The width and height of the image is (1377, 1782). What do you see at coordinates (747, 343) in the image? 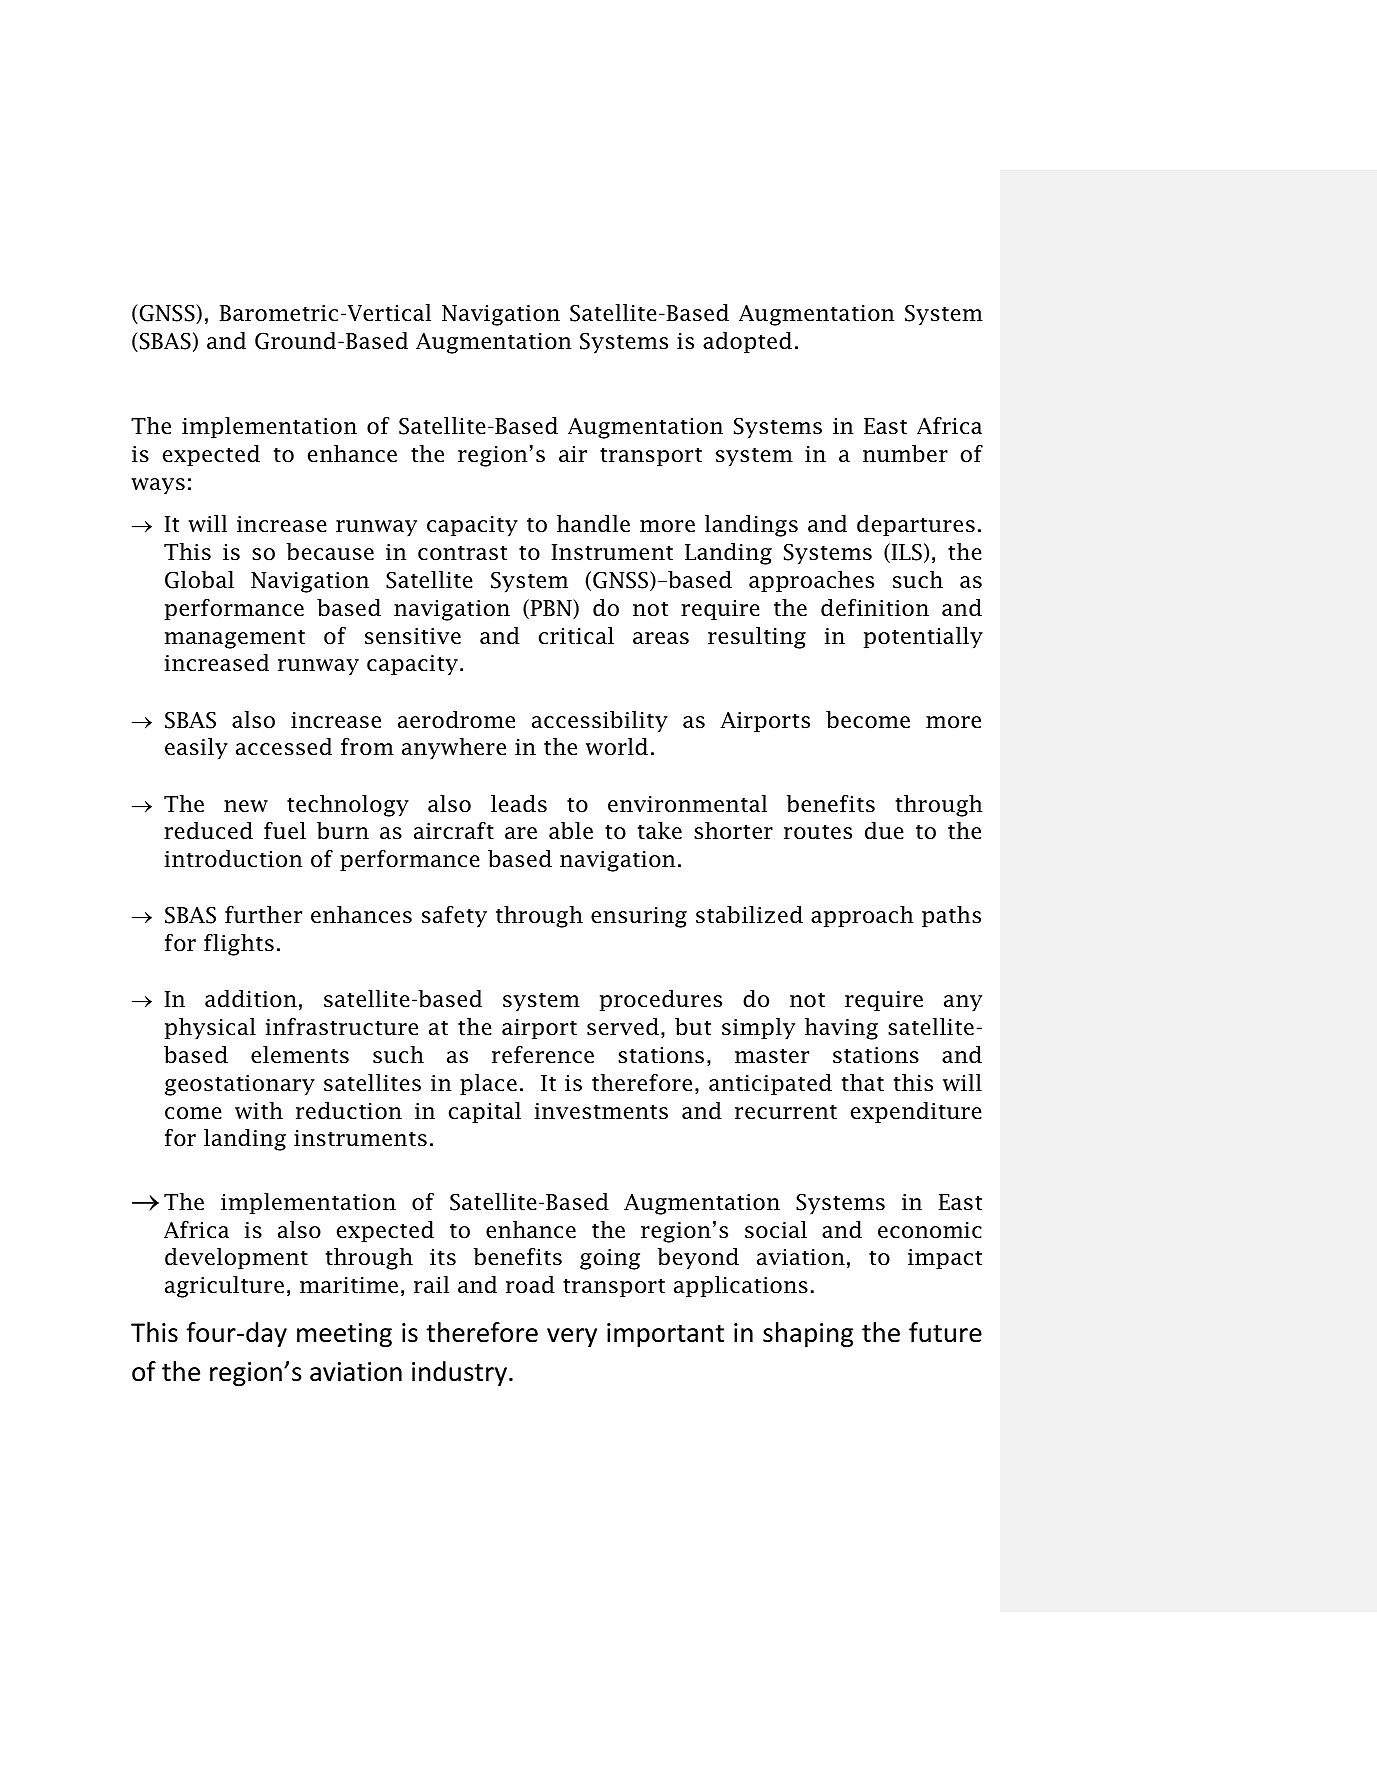
I see `adopted` at bounding box center [747, 343].
